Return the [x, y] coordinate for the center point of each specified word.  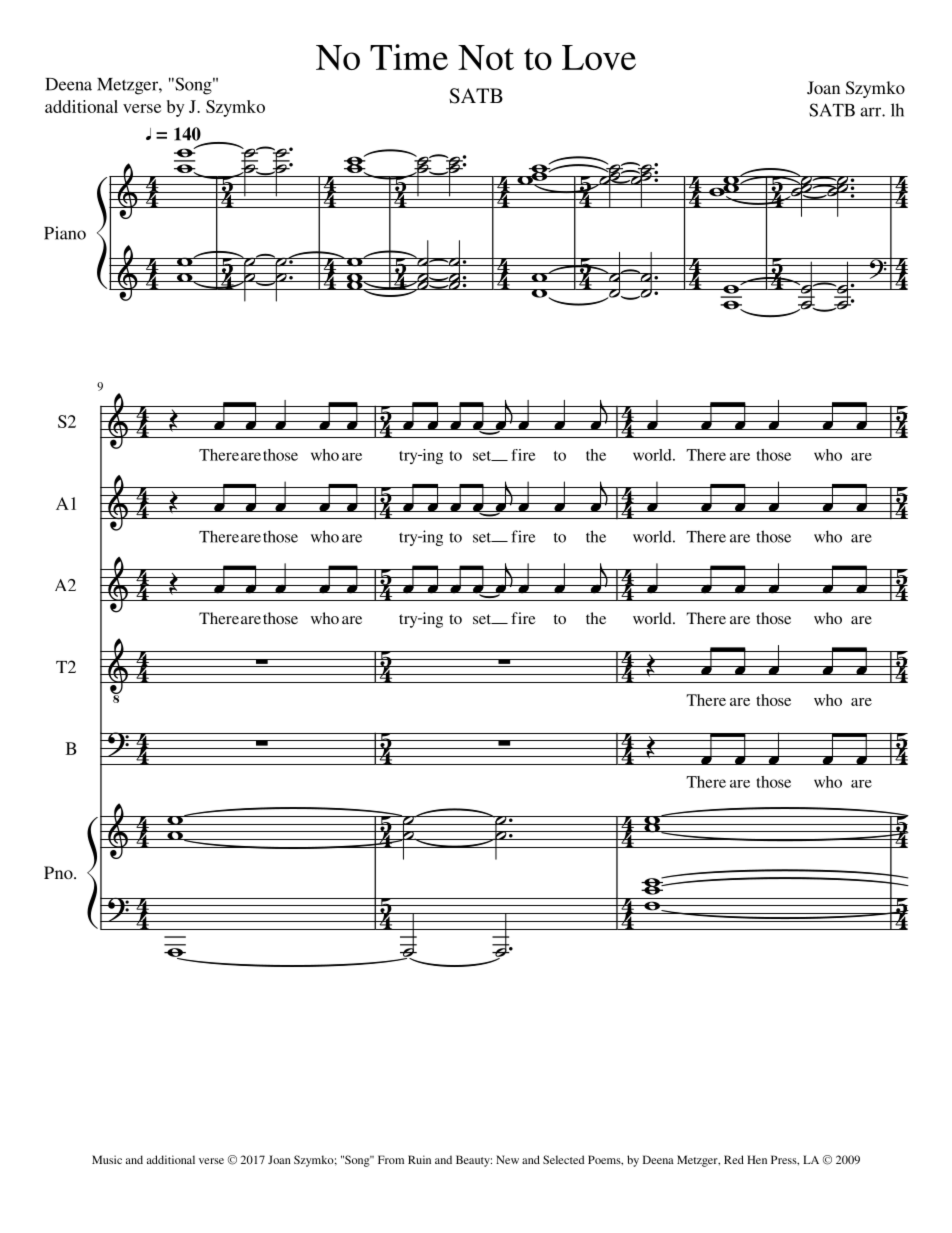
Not [486, 57]
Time [409, 57]
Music [107, 1159]
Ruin [419, 1159]
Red [734, 1159]
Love [599, 57]
